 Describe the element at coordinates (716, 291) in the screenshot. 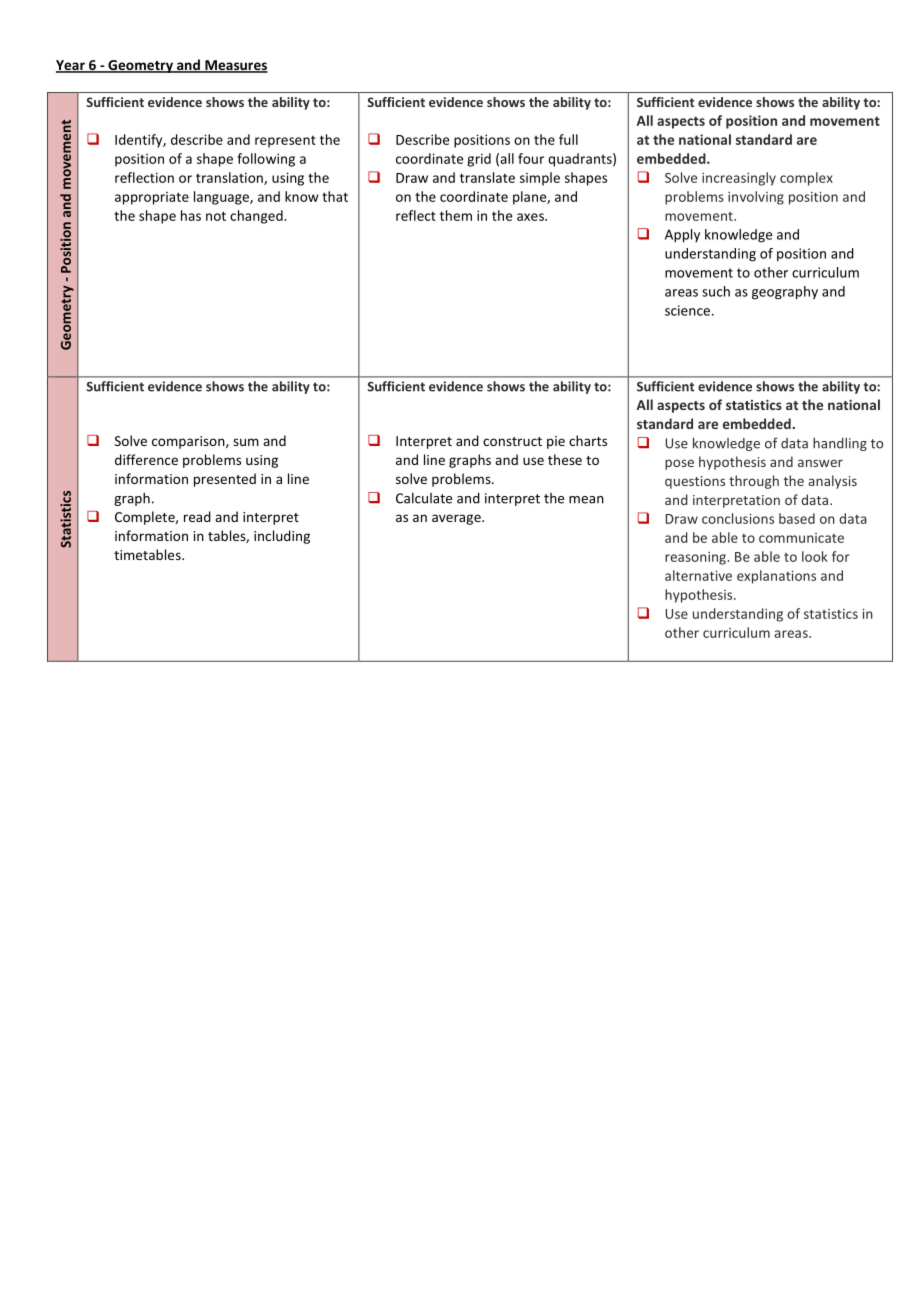

I see `such` at that location.
